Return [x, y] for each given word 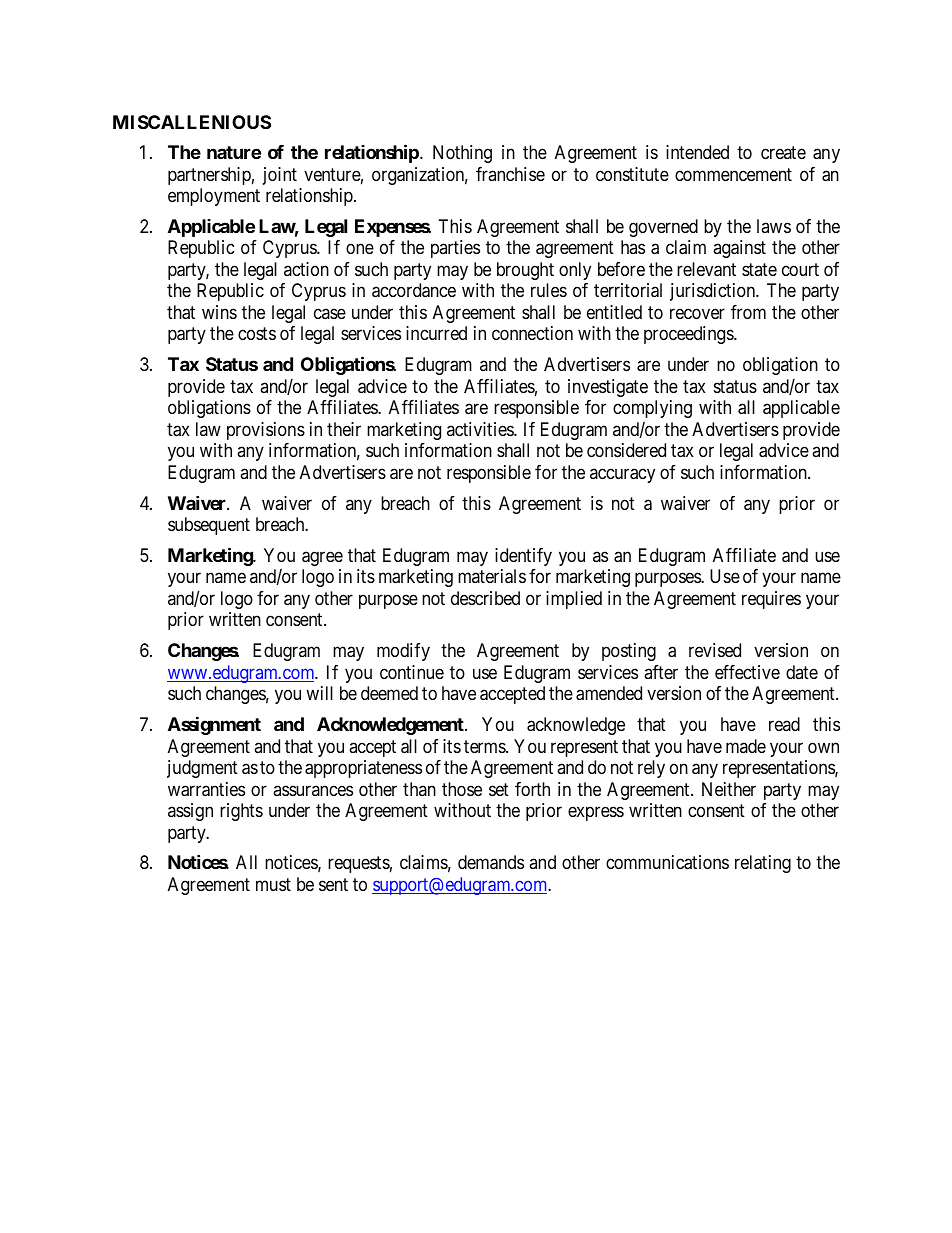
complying [652, 409]
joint [280, 176]
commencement [733, 174]
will [319, 693]
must [273, 884]
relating [763, 864]
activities [481, 429]
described [485, 598]
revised [715, 650]
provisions [266, 431]
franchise [510, 174]
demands [491, 862]
